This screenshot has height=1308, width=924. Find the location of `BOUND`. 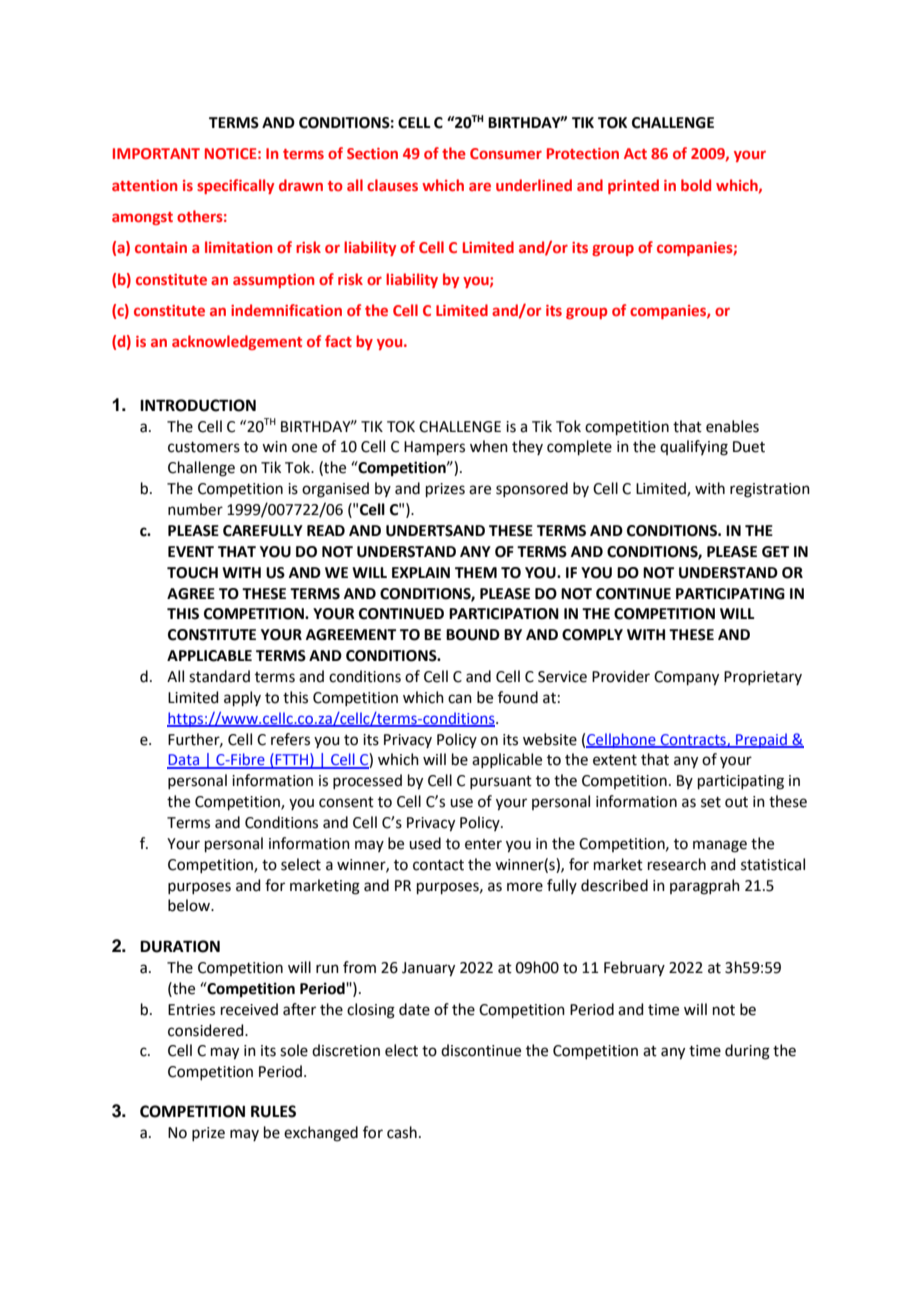

BOUND is located at coordinates (473, 635).
